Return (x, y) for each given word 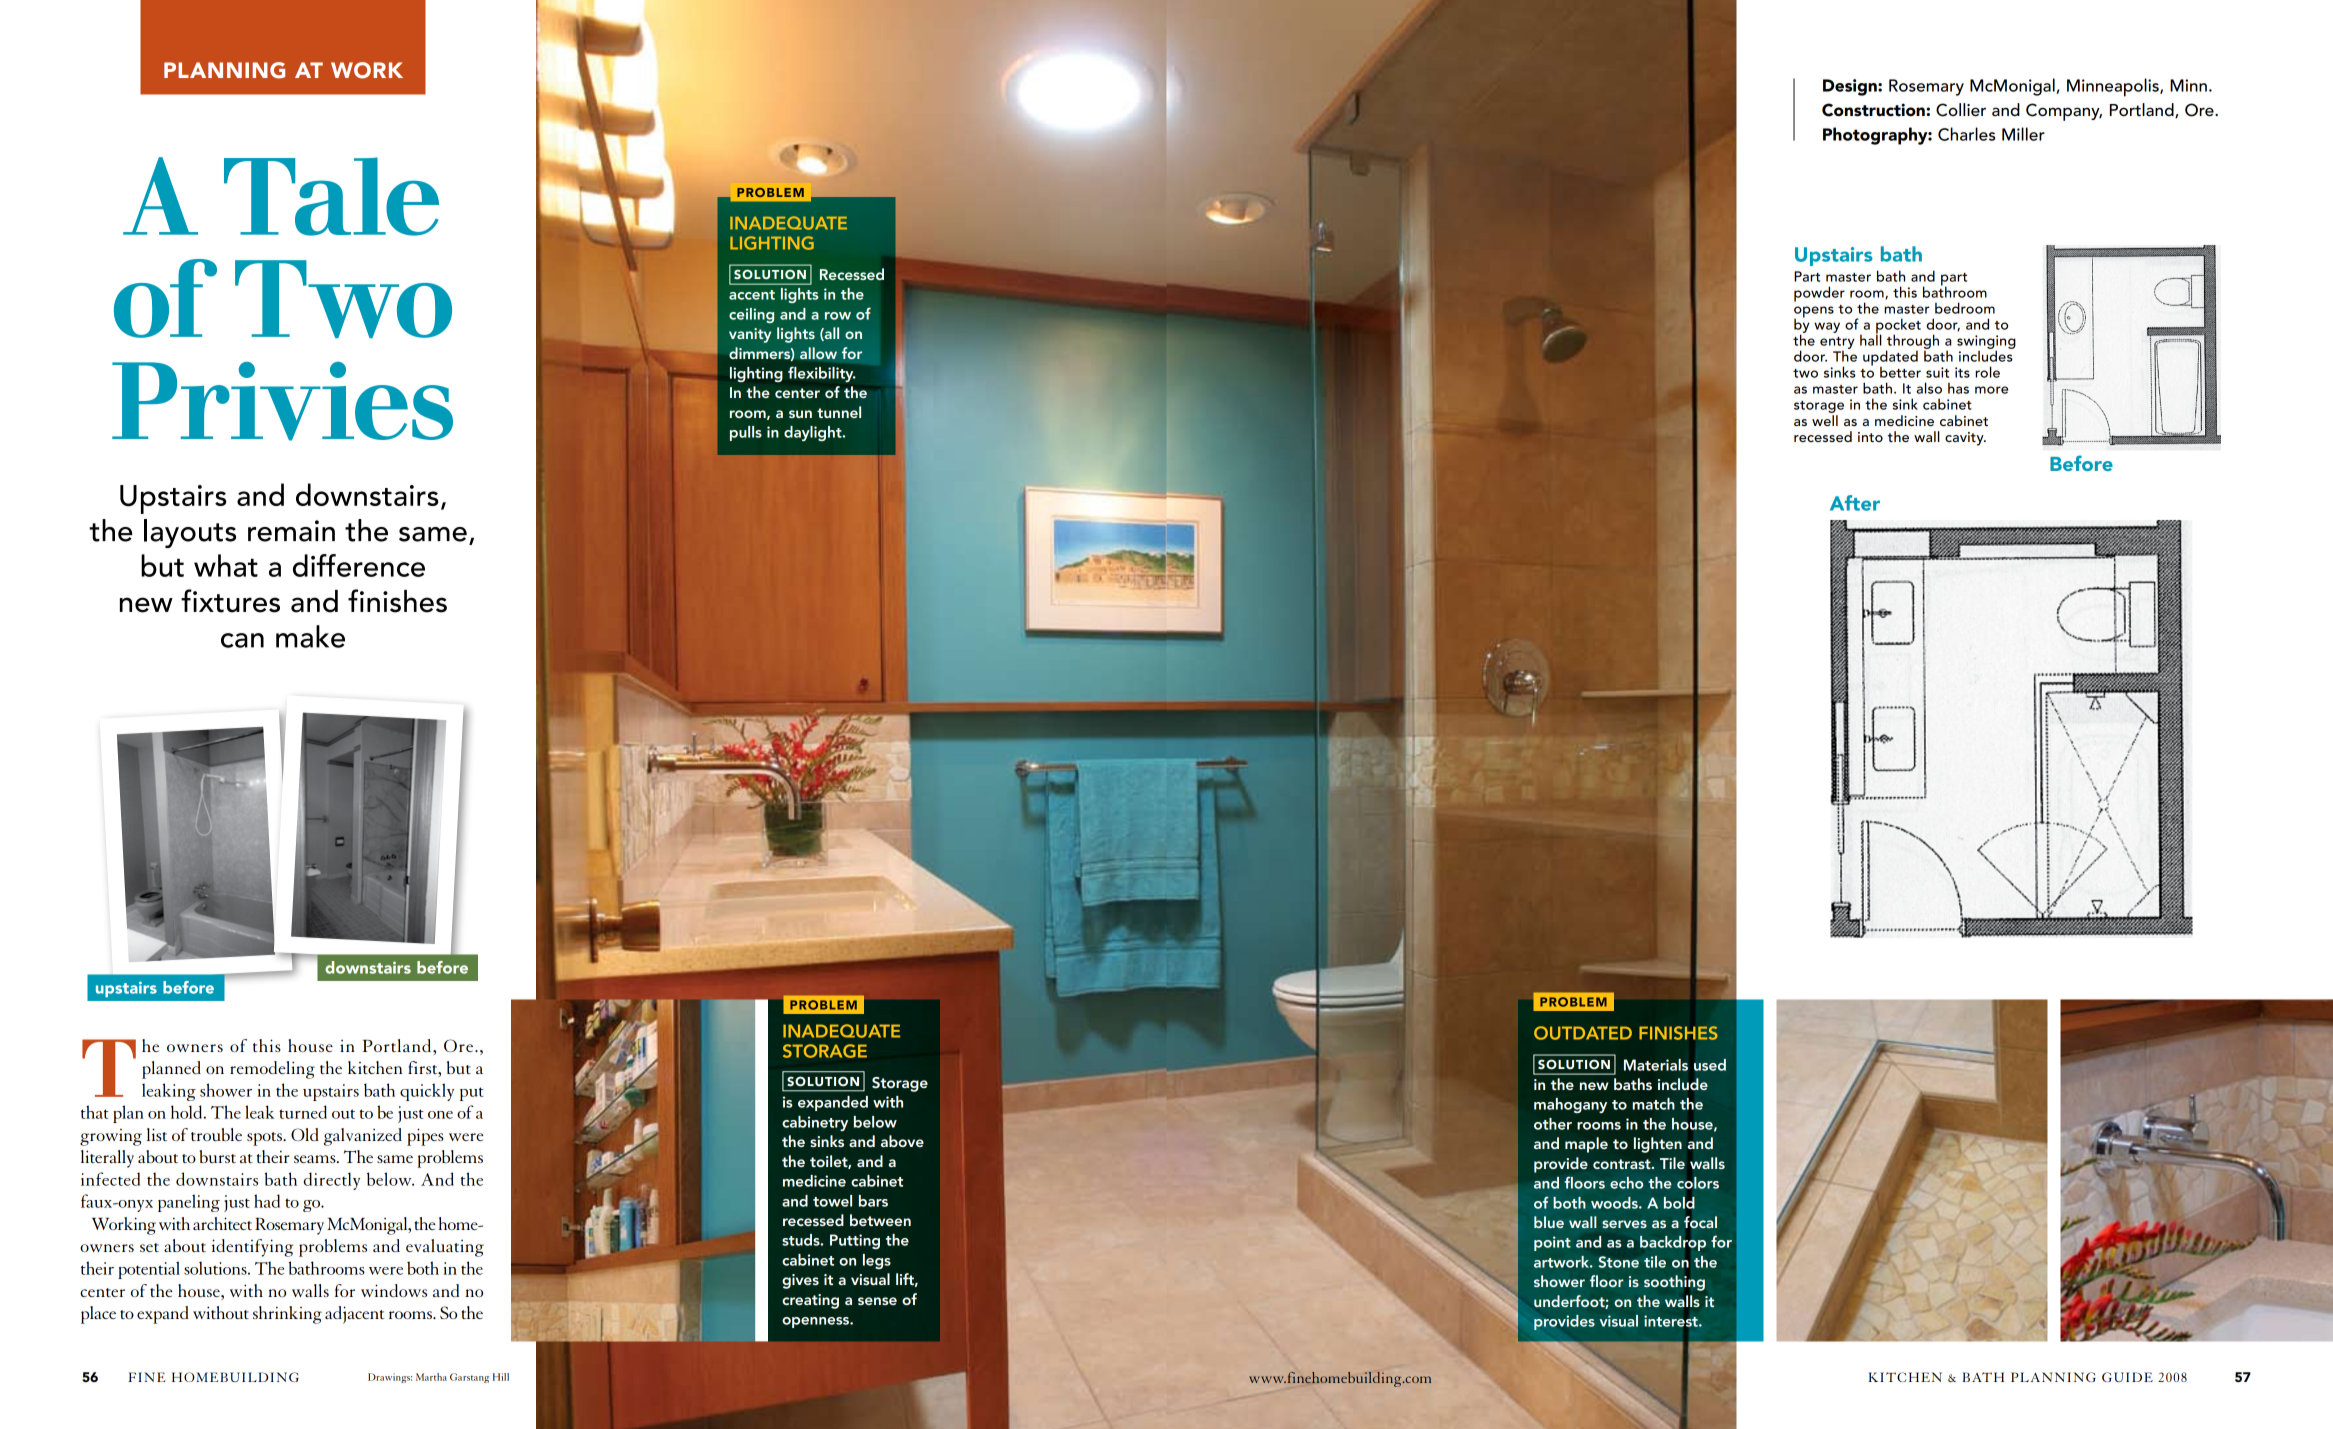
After (1855, 503)
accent (752, 295)
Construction (1874, 110)
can (242, 640)
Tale (331, 196)
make (310, 636)
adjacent (354, 1315)
